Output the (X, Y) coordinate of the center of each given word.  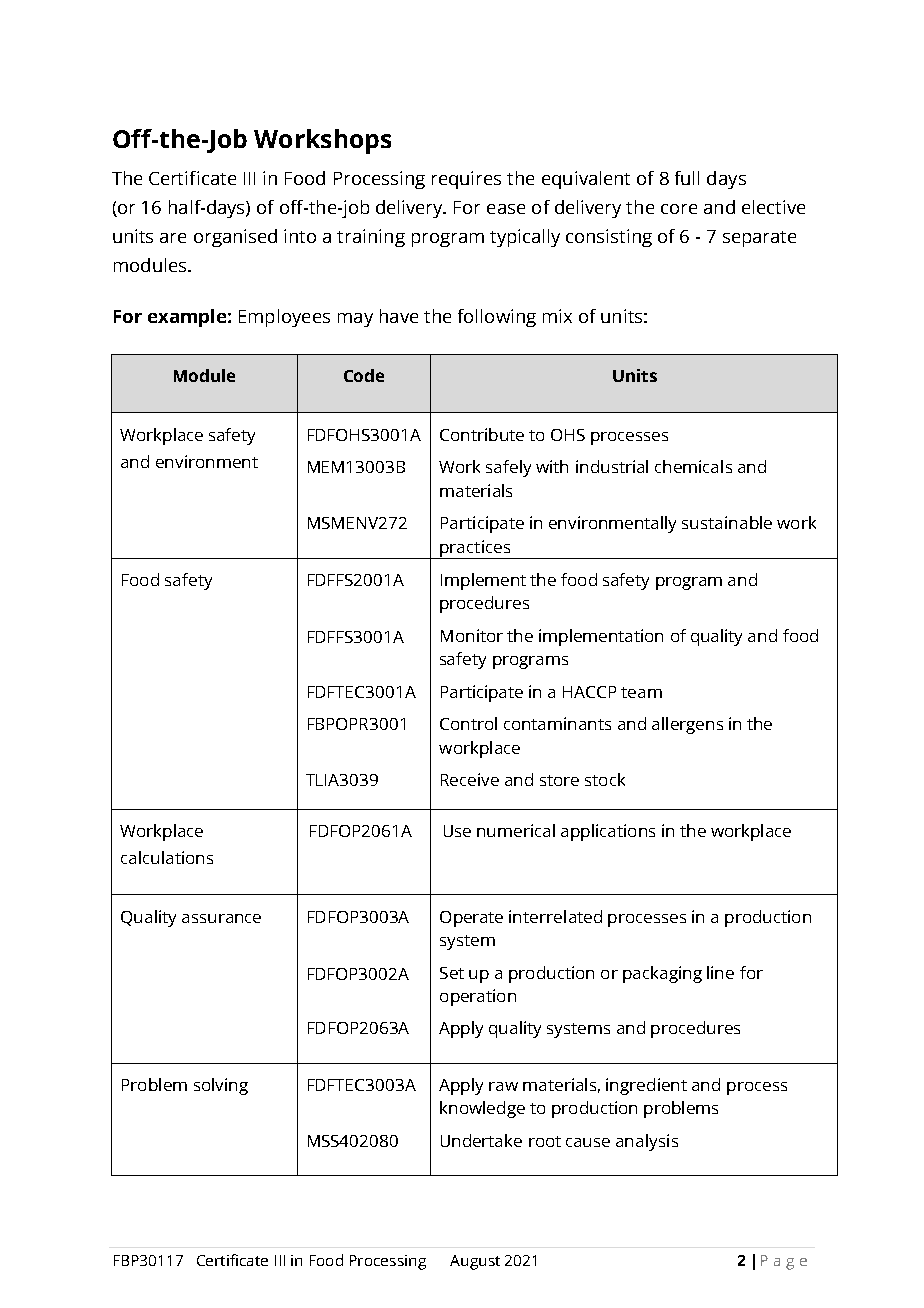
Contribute (482, 434)
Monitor (472, 635)
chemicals (693, 466)
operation (478, 997)
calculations (167, 857)
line (720, 972)
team (641, 692)
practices (475, 549)
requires (466, 180)
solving (221, 1086)
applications (608, 832)
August (475, 1262)
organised (235, 238)
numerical (516, 830)
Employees (284, 318)
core (679, 209)
